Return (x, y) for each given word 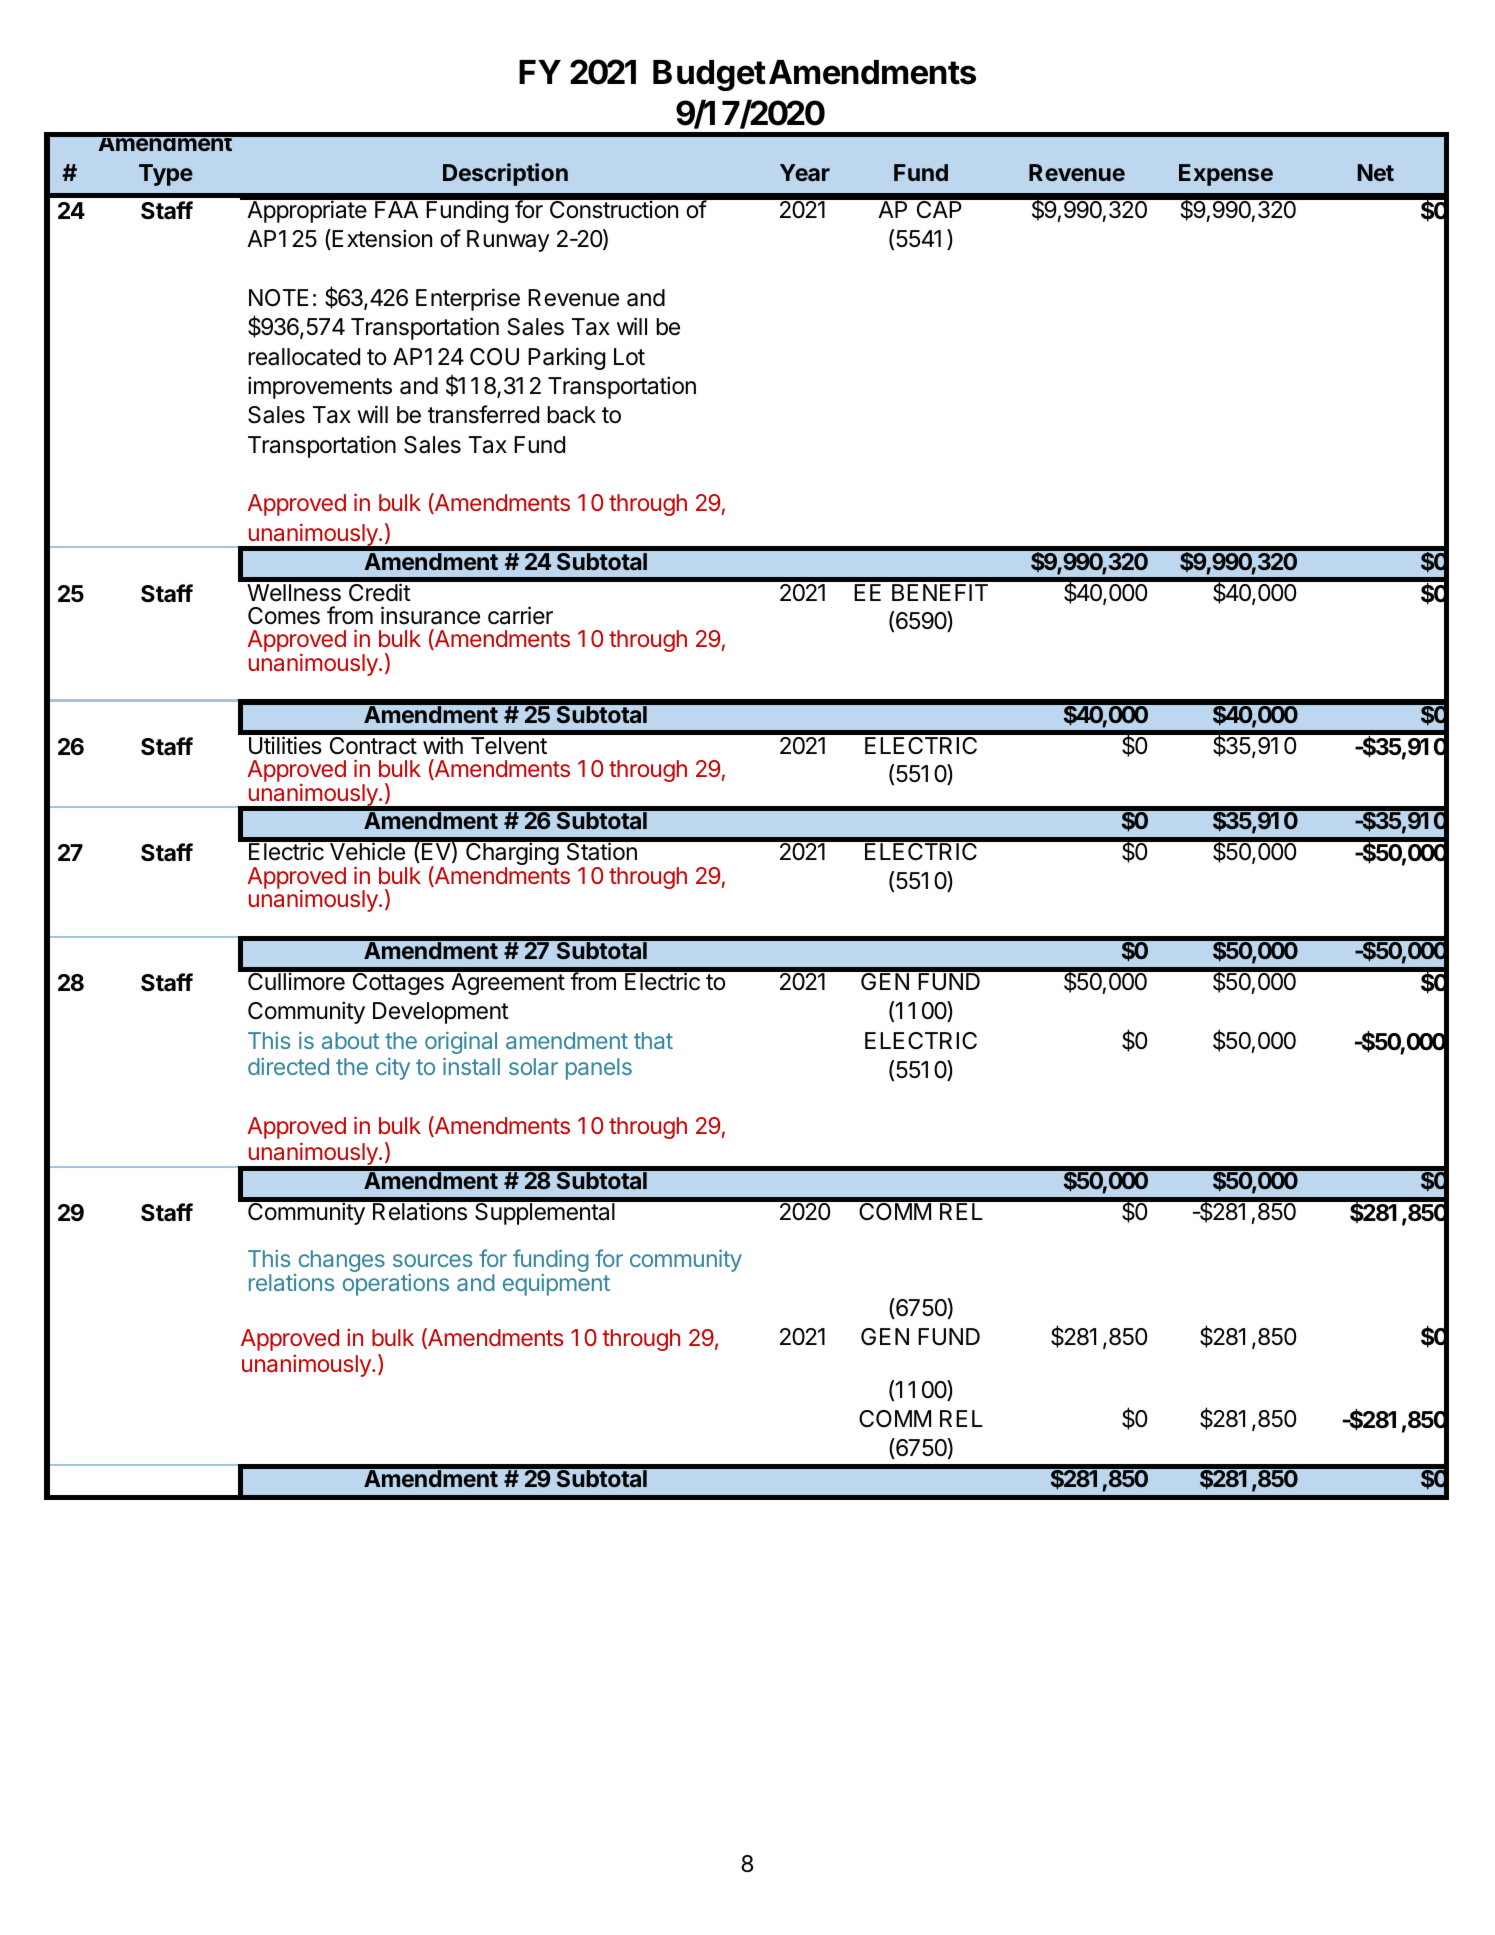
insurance (430, 615)
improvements (320, 387)
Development (441, 1013)
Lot (629, 356)
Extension (382, 238)
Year (805, 172)
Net (1376, 172)
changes (342, 1261)
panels (599, 1069)
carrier (520, 615)
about (350, 1040)
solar (533, 1066)
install (471, 1066)
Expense (1226, 175)
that (653, 1040)
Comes (284, 616)
